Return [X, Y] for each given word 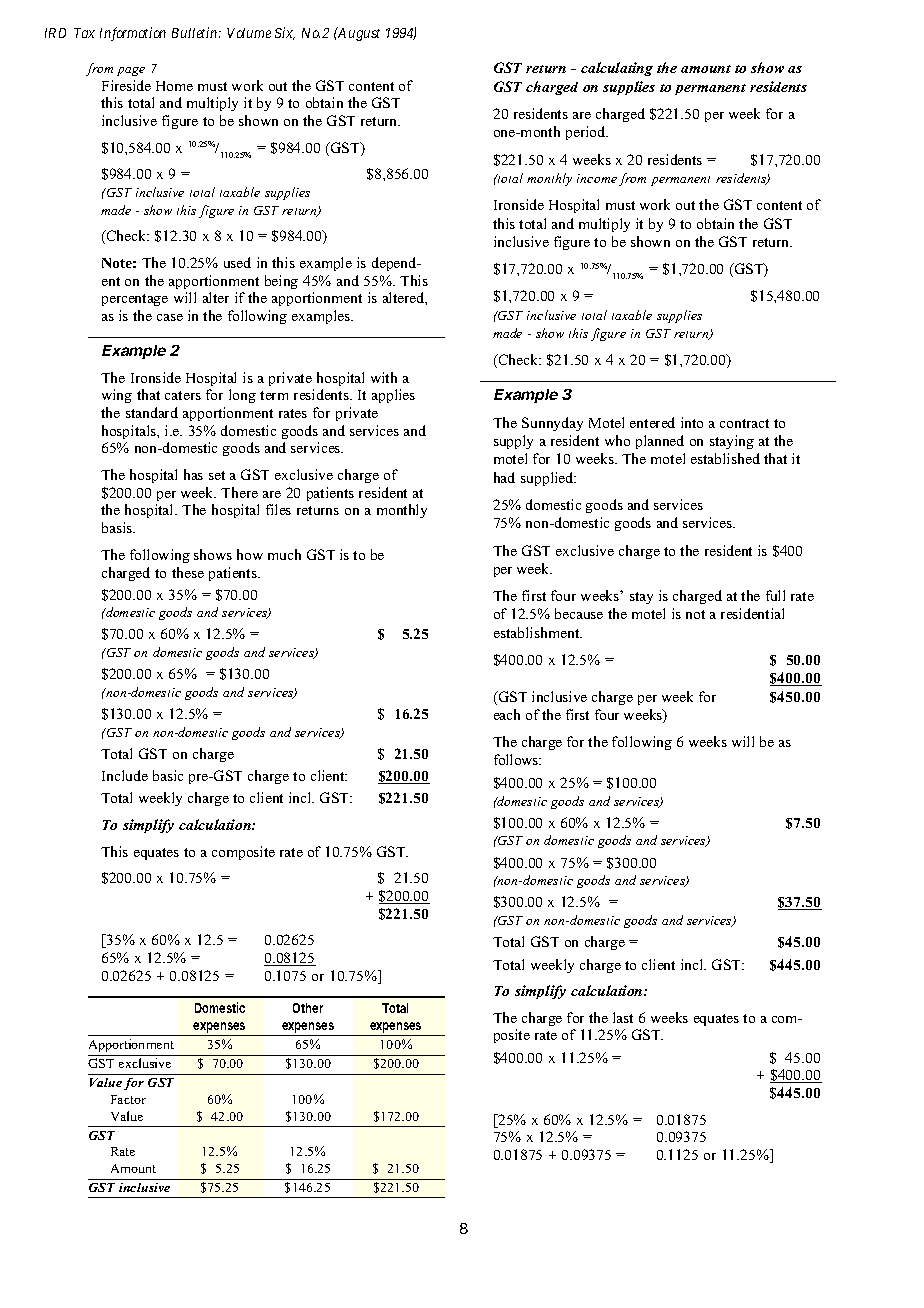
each [507, 714]
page [131, 71]
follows [517, 759]
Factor [128, 1099]
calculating [617, 69]
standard [152, 412]
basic [168, 775]
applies [393, 396]
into [692, 422]
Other [308, 1008]
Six [285, 33]
